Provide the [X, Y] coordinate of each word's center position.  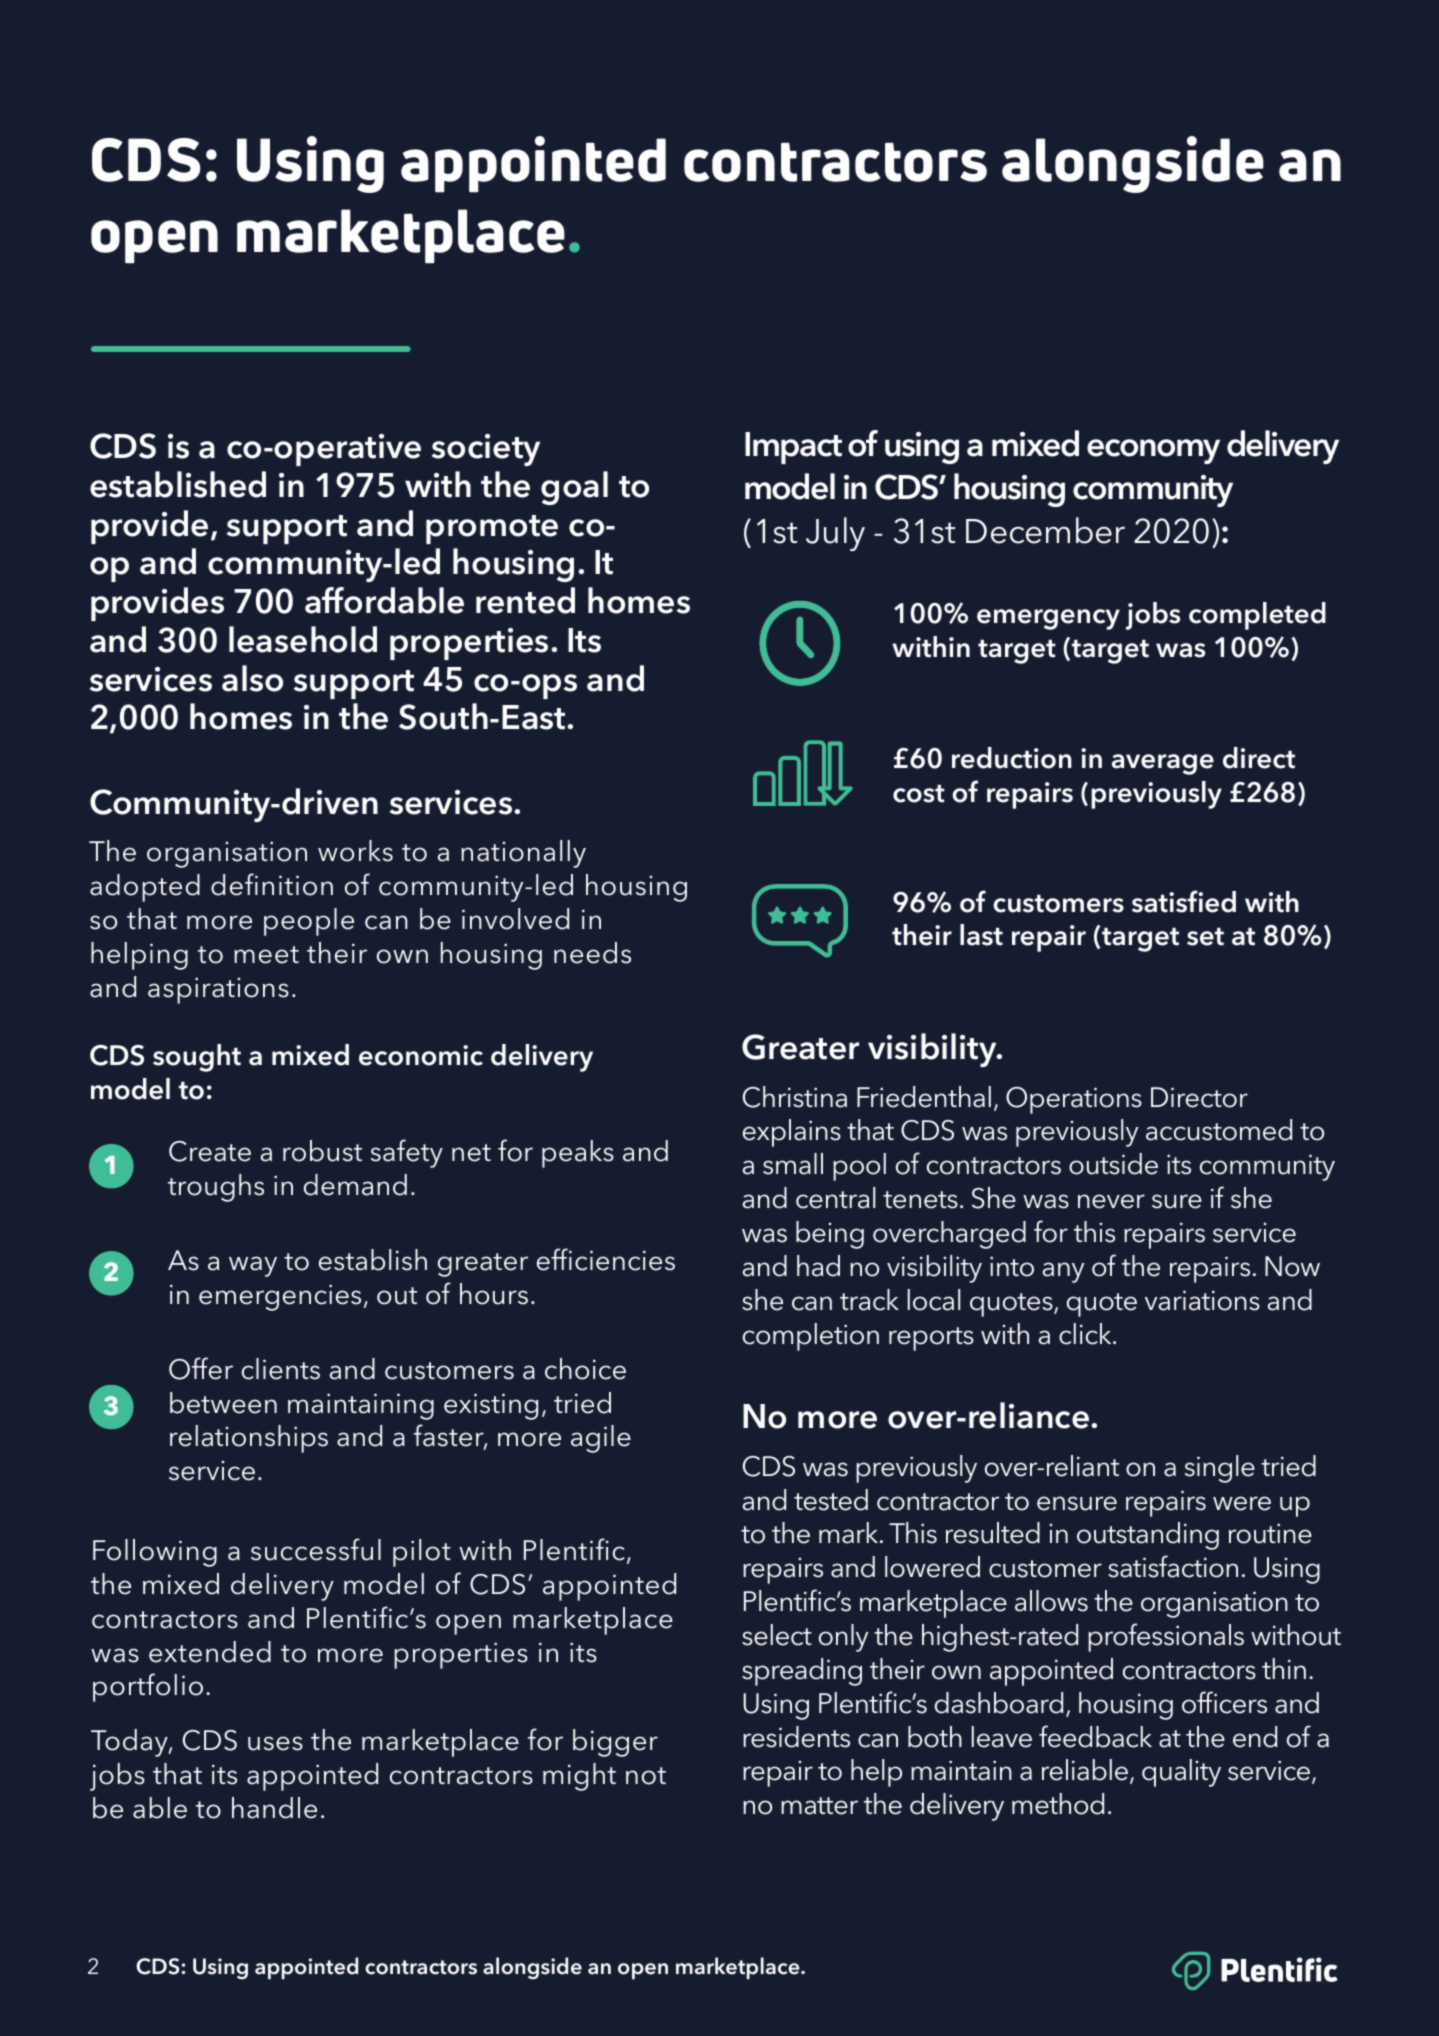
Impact [793, 448]
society [486, 450]
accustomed [1219, 1130]
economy [1153, 451]
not [646, 1776]
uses [275, 1743]
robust [322, 1151]
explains [792, 1133]
